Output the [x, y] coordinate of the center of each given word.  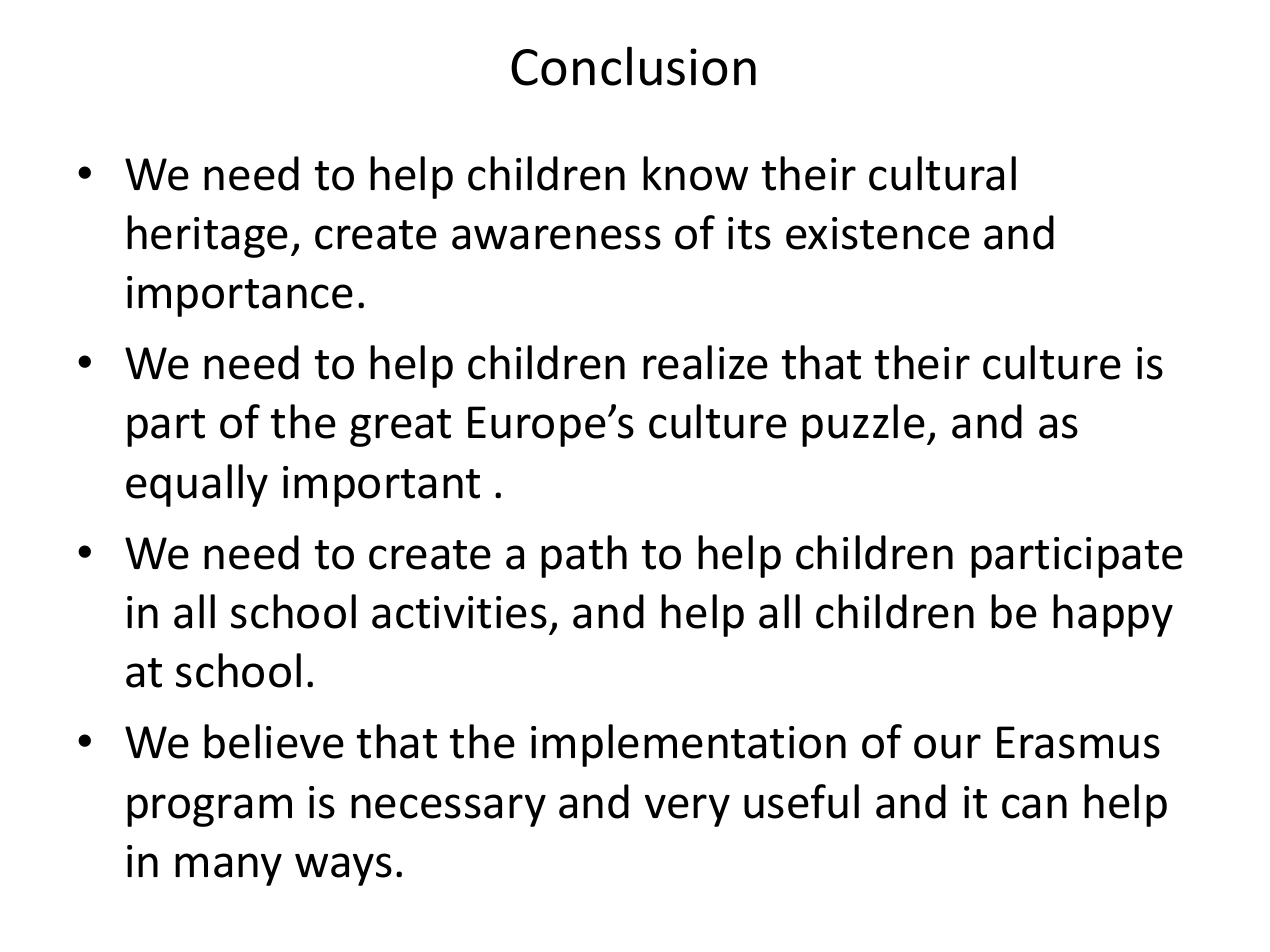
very [687, 810]
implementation [688, 745]
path [584, 556]
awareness [556, 237]
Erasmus [1078, 742]
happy [1113, 615]
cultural [942, 173]
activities [459, 612]
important [381, 486]
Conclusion [633, 66]
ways [343, 869]
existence [878, 233]
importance [240, 296]
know [695, 173]
